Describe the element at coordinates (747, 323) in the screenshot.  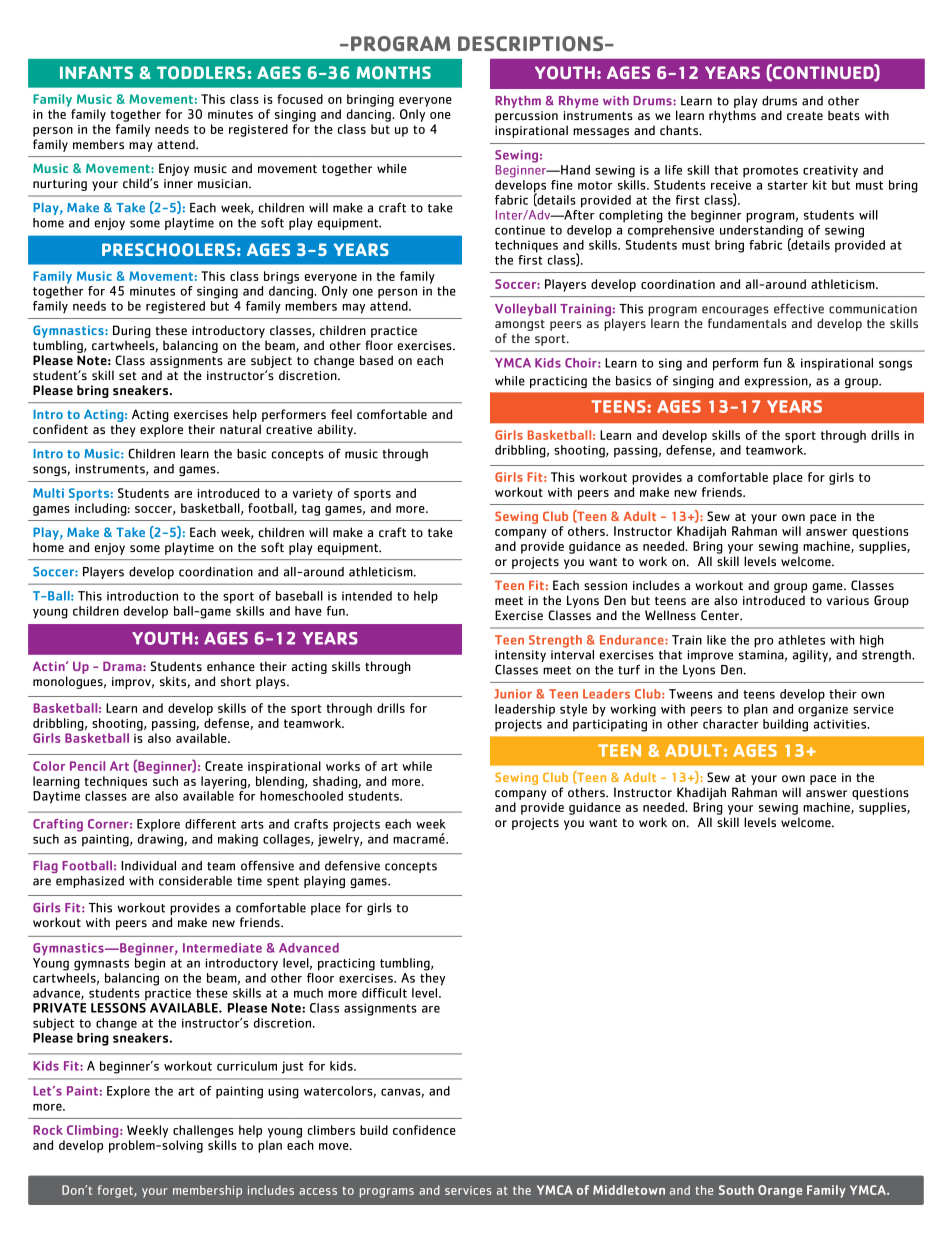
I see `fundamentals` at that location.
